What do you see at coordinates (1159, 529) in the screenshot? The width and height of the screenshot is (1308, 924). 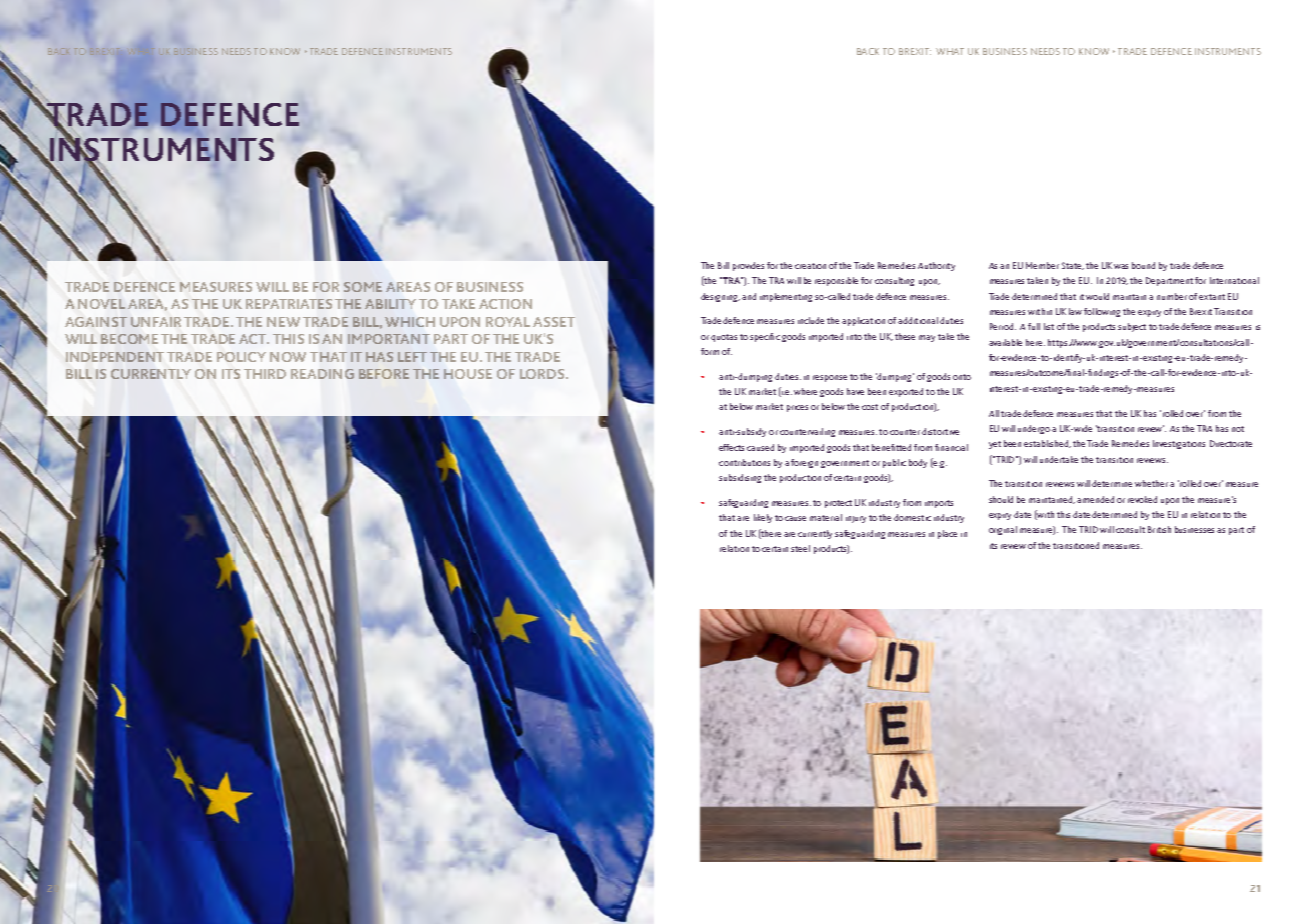 I see `British` at bounding box center [1159, 529].
